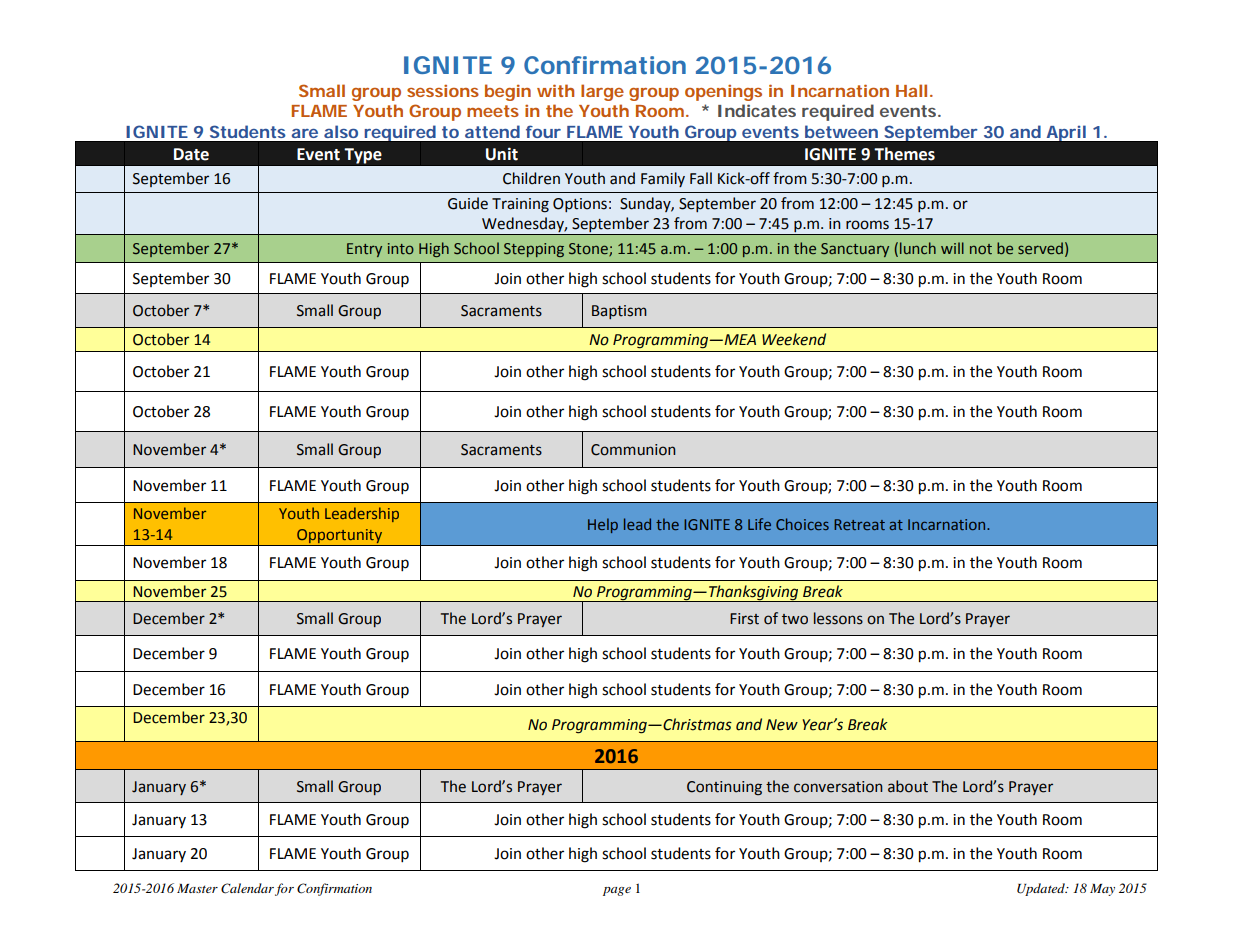 This image has width=1233, height=952. Describe the element at coordinates (911, 90) in the image. I see `Hall` at that location.
